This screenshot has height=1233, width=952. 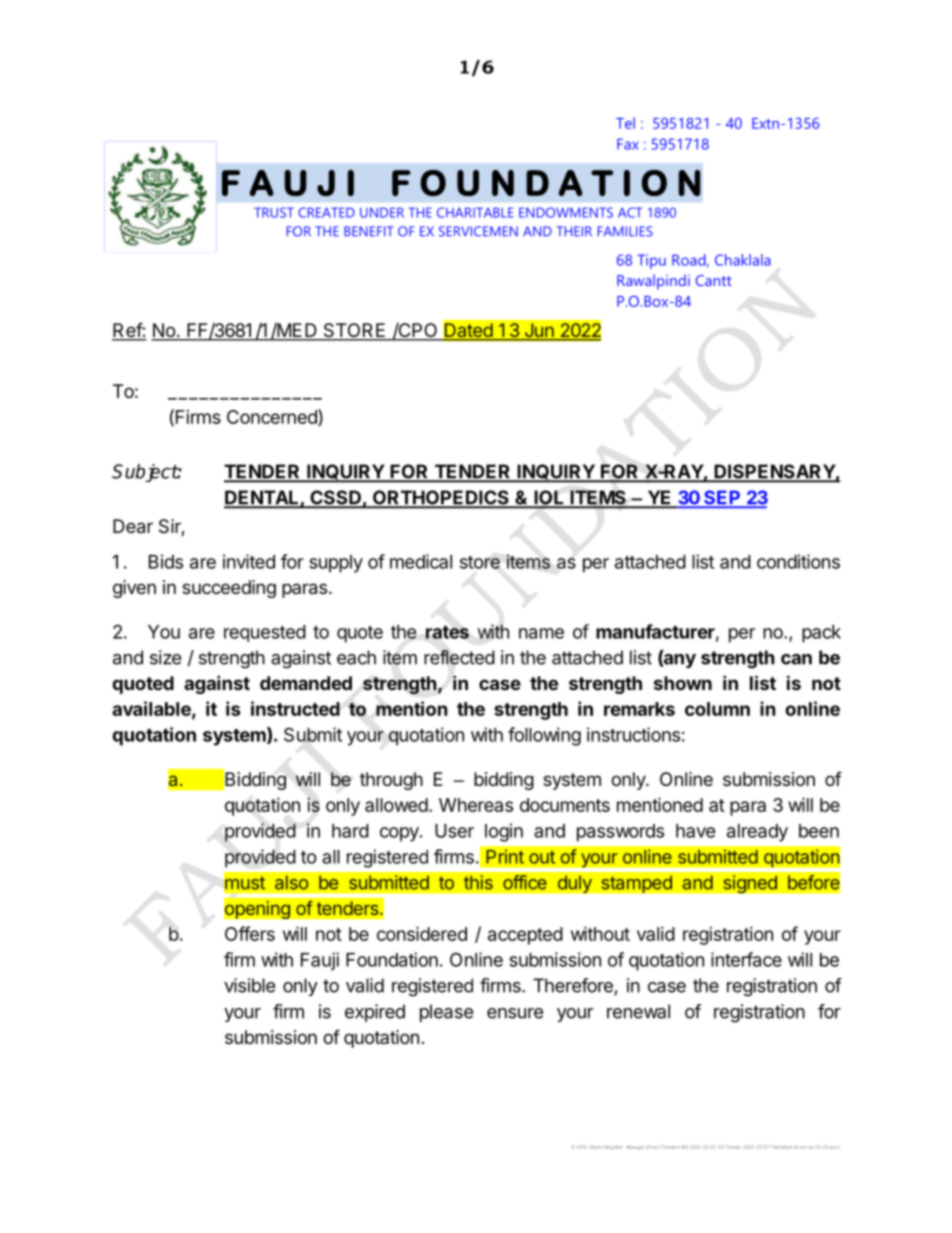 What do you see at coordinates (821, 634) in the screenshot?
I see `pack` at bounding box center [821, 634].
